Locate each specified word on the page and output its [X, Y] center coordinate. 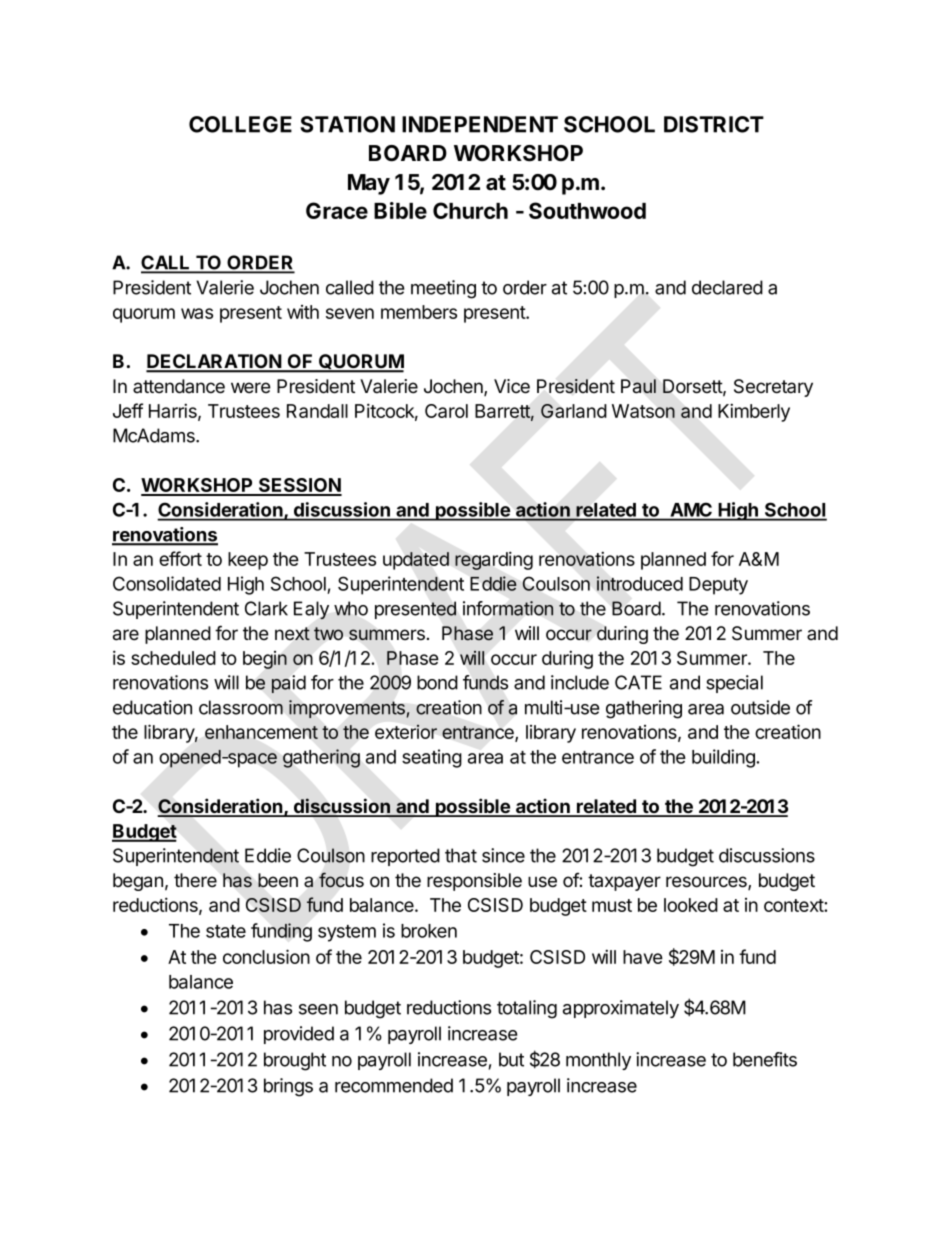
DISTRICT [714, 124]
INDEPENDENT [480, 124]
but [511, 1059]
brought [295, 1061]
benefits [765, 1059]
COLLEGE [240, 124]
